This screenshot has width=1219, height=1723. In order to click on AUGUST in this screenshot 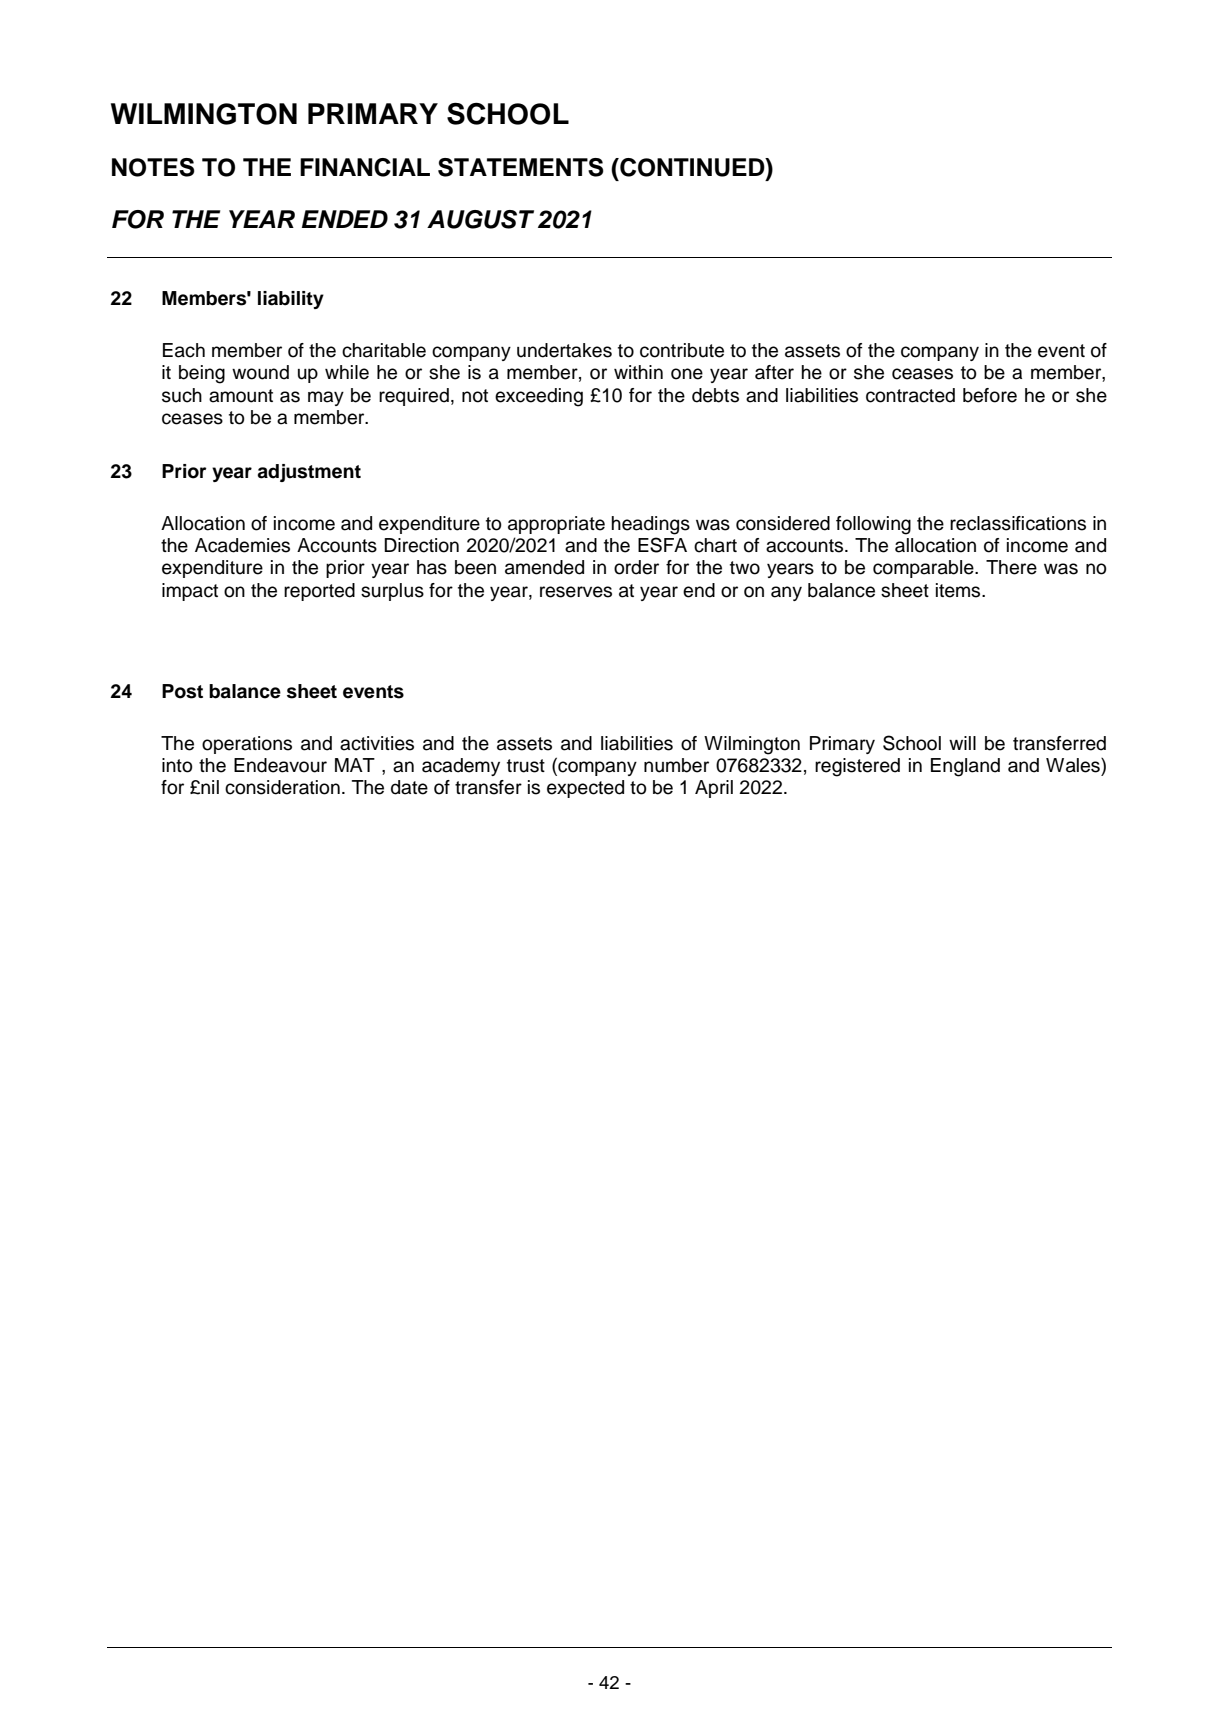, I will do `click(480, 219)`.
